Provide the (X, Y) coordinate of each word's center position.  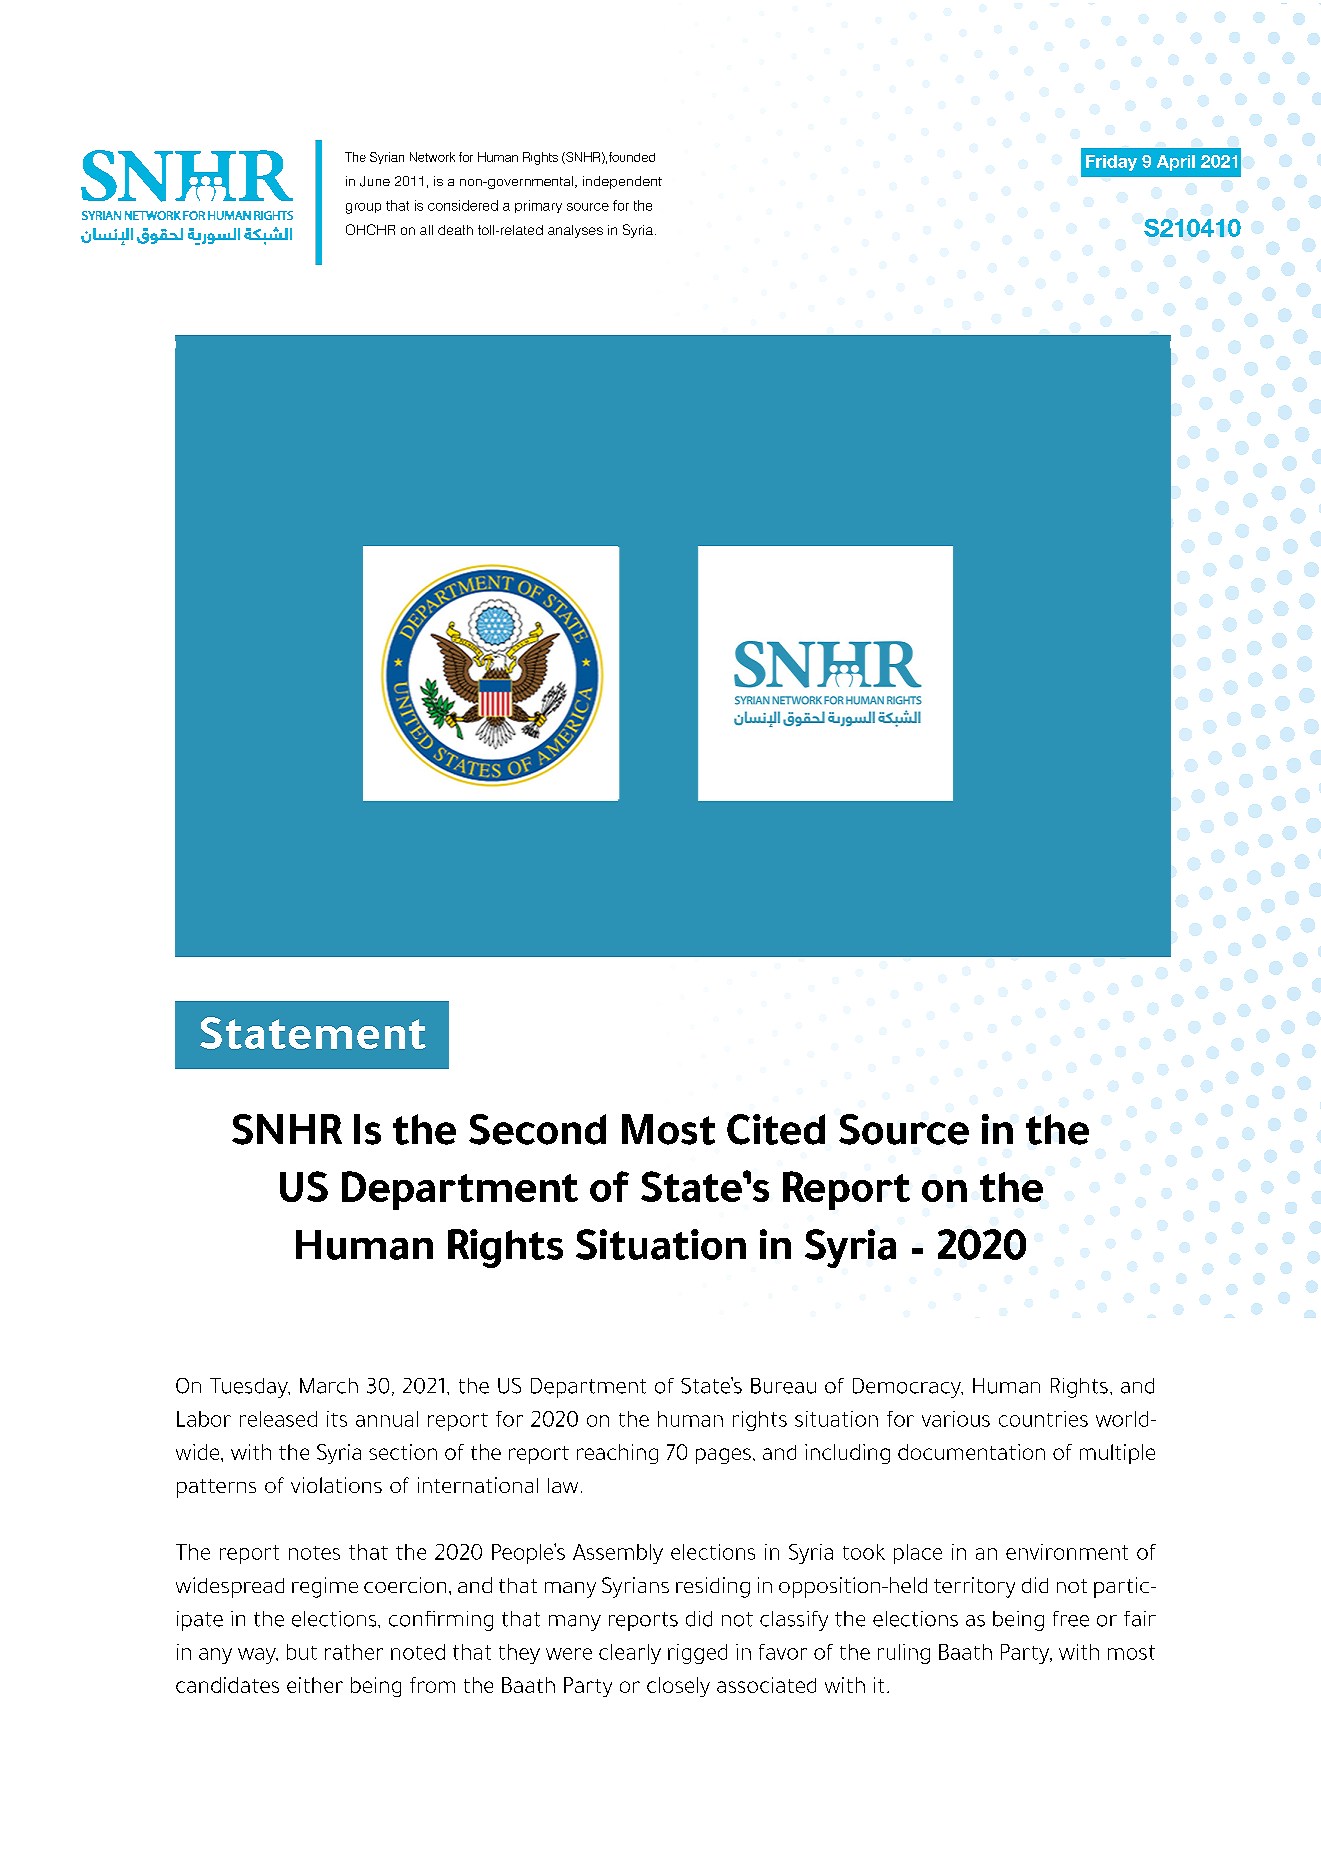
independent (622, 182)
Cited (776, 1129)
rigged (697, 1654)
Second (537, 1129)
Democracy (908, 1388)
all (426, 230)
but (302, 1652)
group (363, 208)
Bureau (783, 1386)
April (1176, 163)
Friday (1111, 163)
